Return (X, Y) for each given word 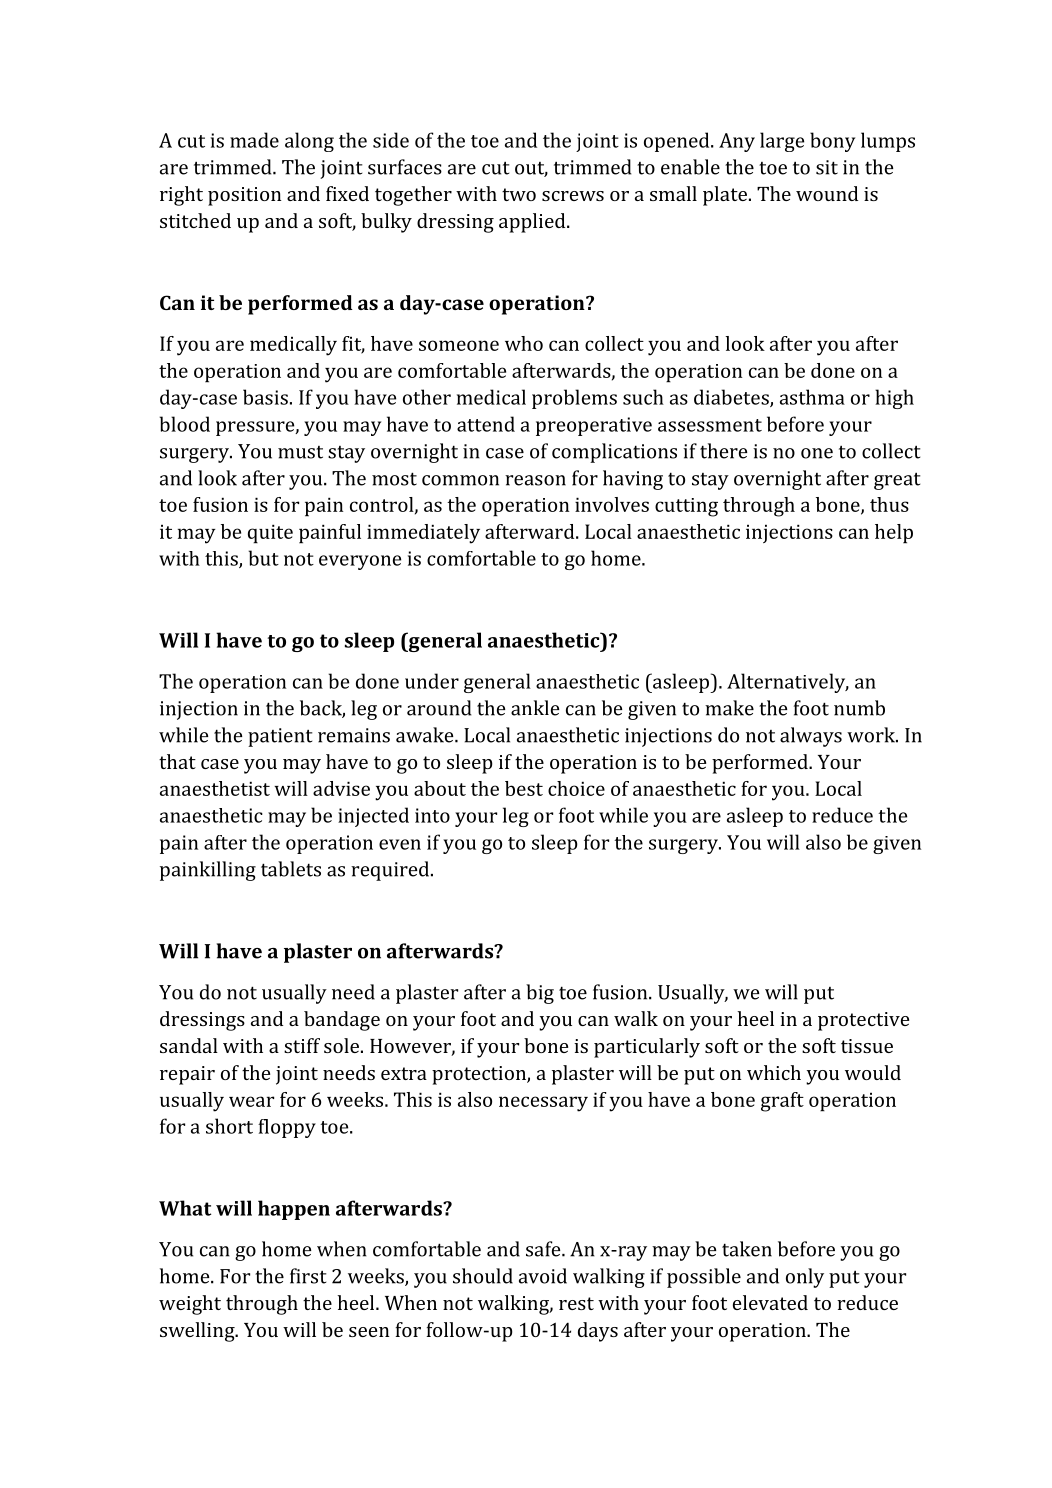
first (308, 1276)
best (524, 788)
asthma (812, 397)
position (244, 196)
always (811, 737)
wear (251, 1101)
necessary (543, 1104)
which (774, 1072)
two (519, 194)
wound (827, 193)
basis (265, 397)
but (264, 558)
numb (859, 708)
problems (574, 399)
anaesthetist (215, 788)
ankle (535, 708)
